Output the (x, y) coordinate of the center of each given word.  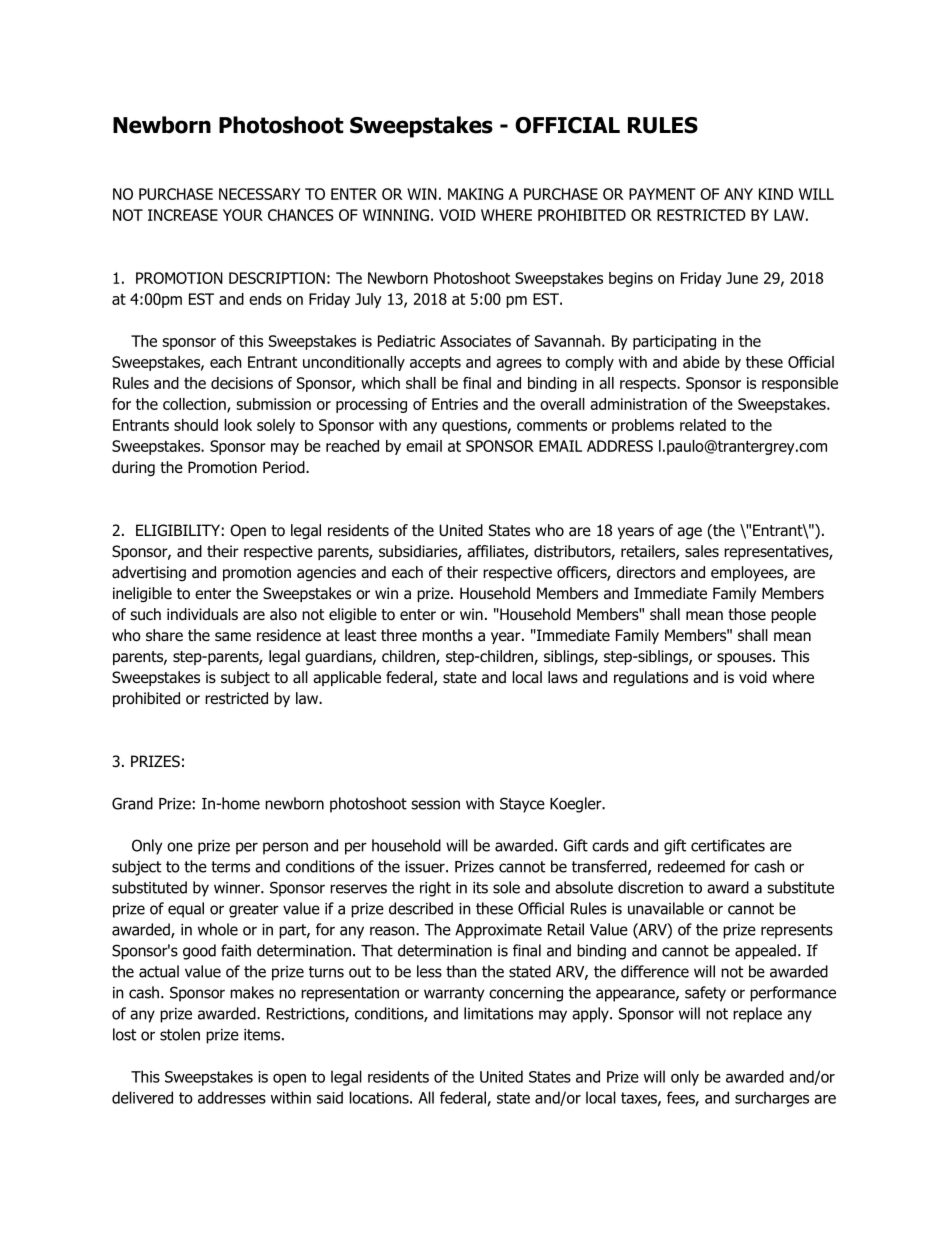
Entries (455, 404)
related (703, 425)
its (480, 888)
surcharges (772, 1099)
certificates (728, 845)
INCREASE (183, 215)
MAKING (475, 194)
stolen (180, 1034)
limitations (498, 1013)
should (196, 425)
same (233, 636)
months (447, 635)
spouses (745, 659)
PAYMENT (662, 194)
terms (230, 867)
